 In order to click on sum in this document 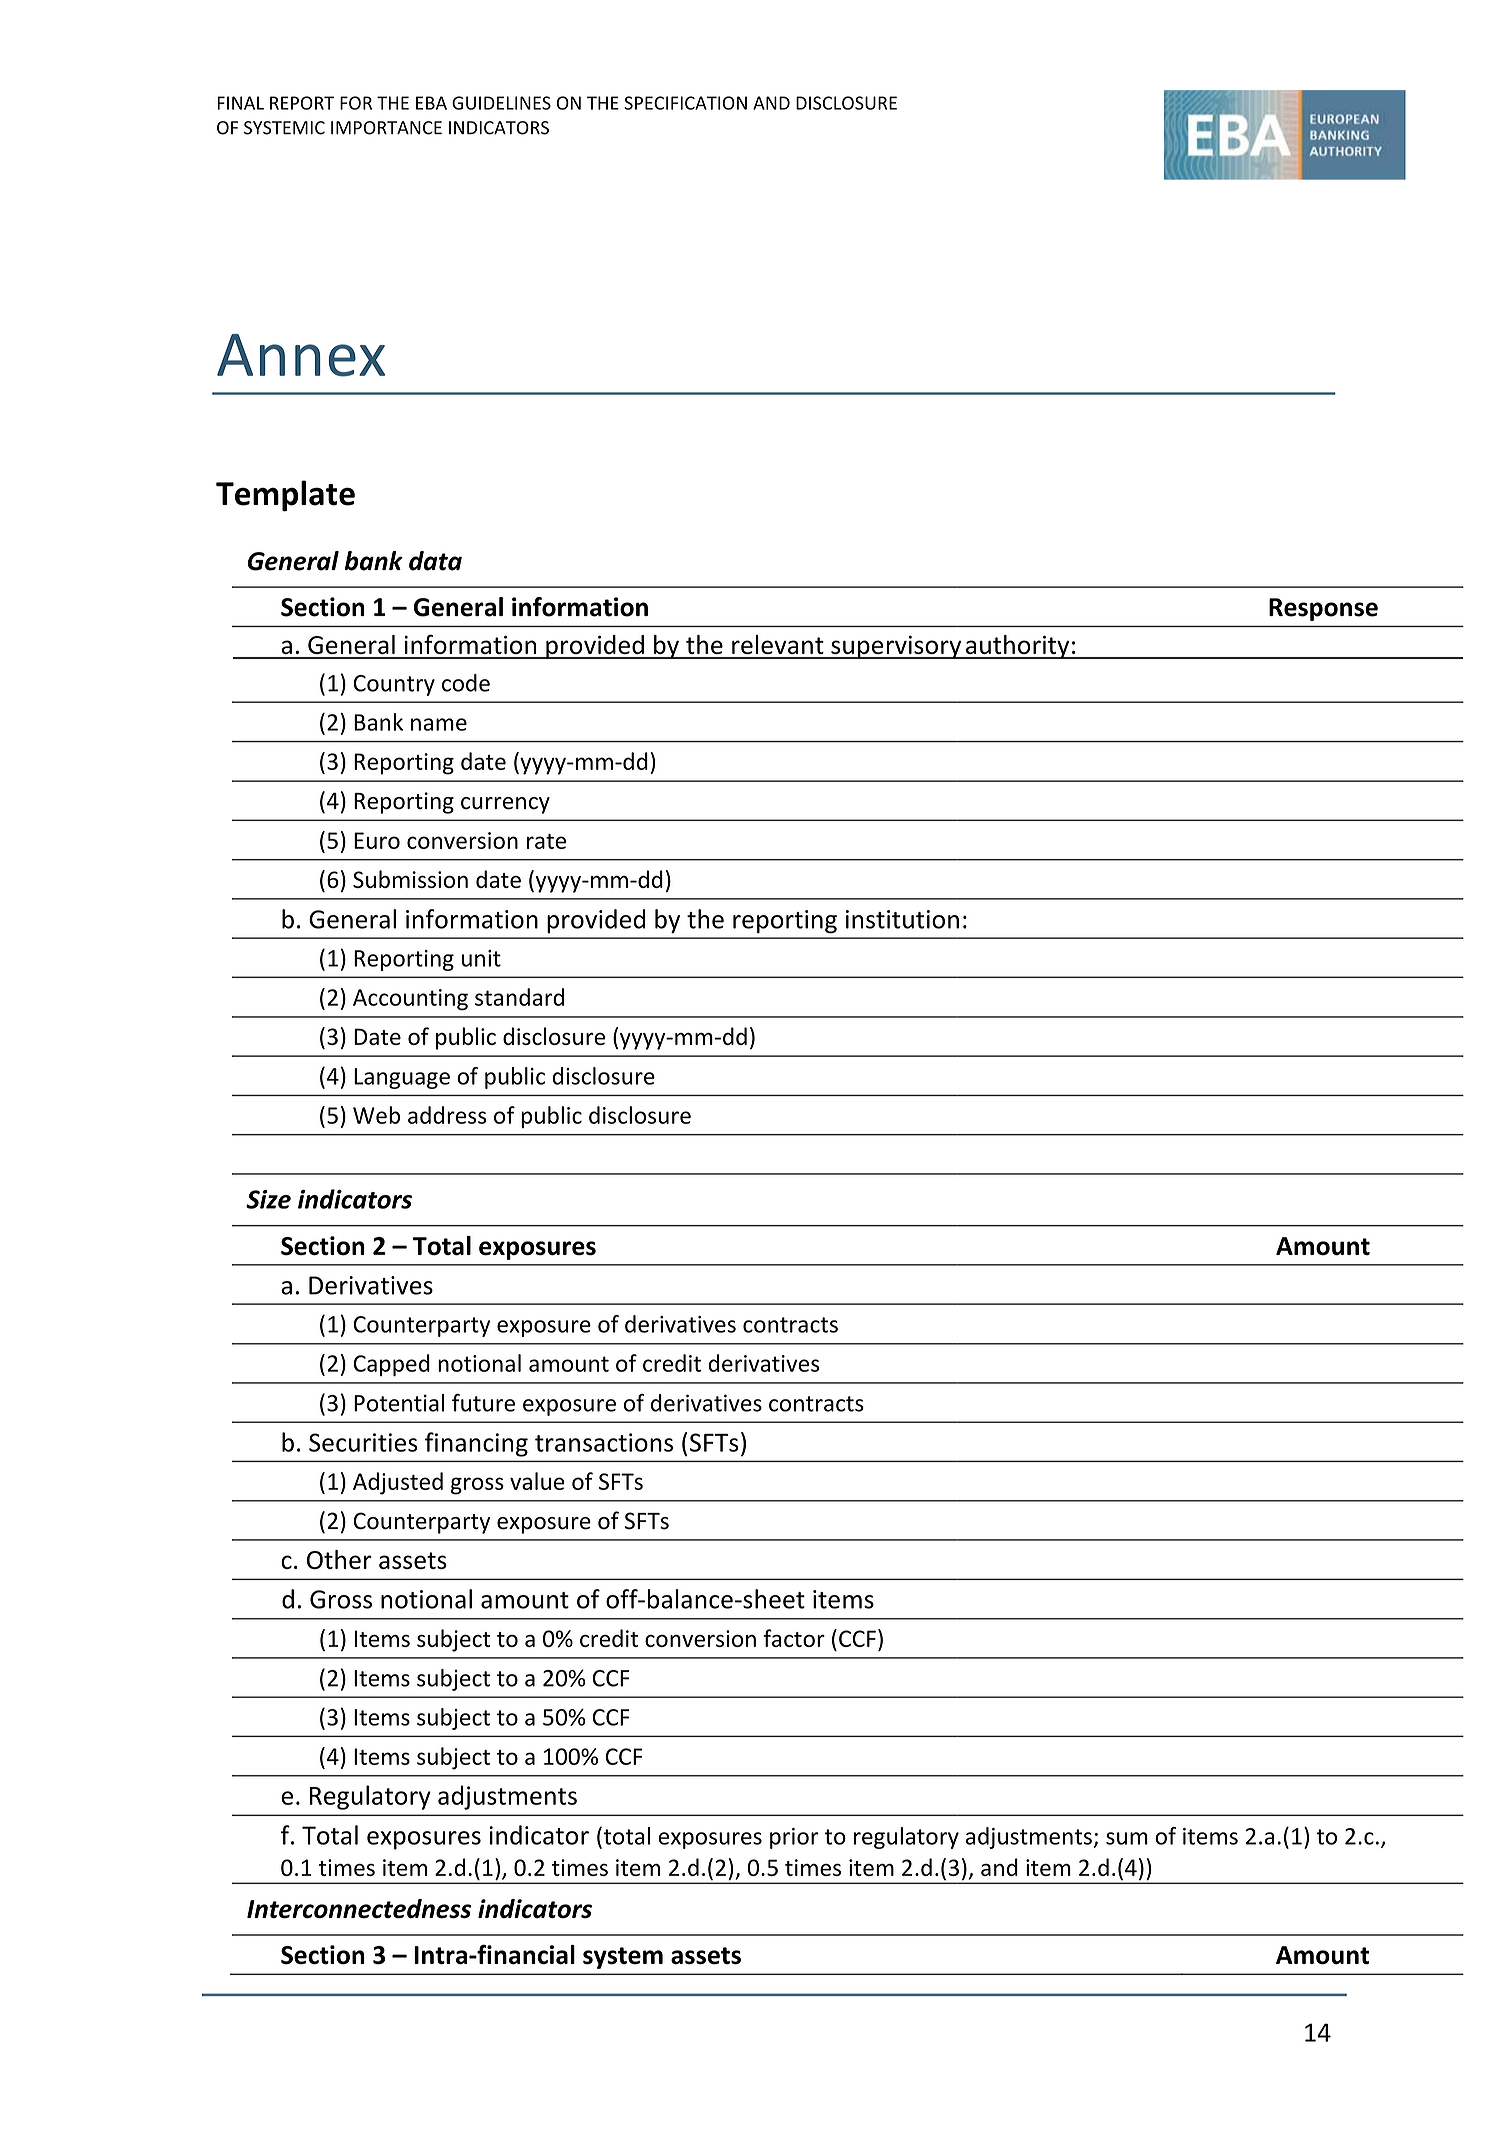, I will do `click(1127, 1838)`.
